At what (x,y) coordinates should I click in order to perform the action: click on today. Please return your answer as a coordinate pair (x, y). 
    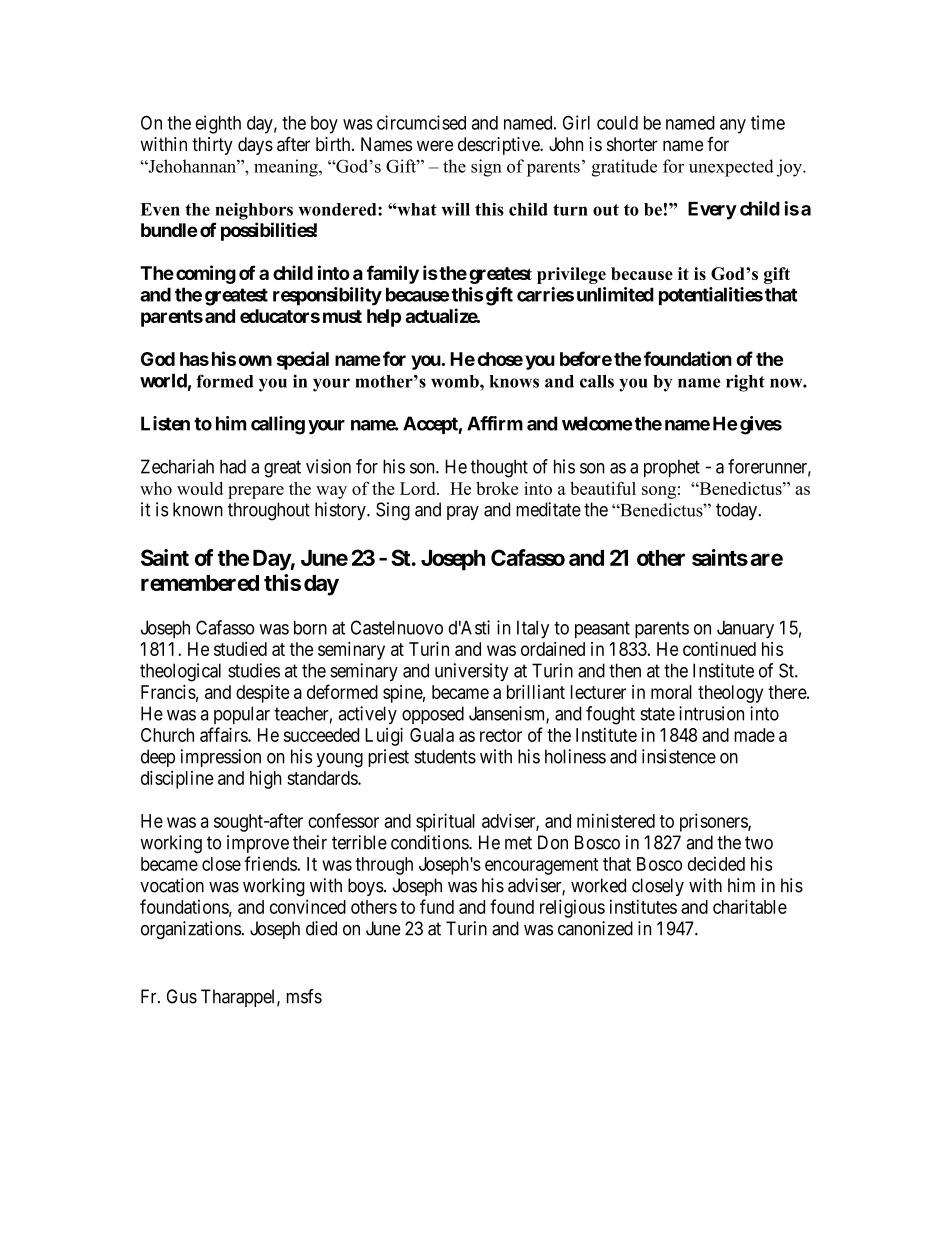
    Looking at the image, I should click on (738, 511).
